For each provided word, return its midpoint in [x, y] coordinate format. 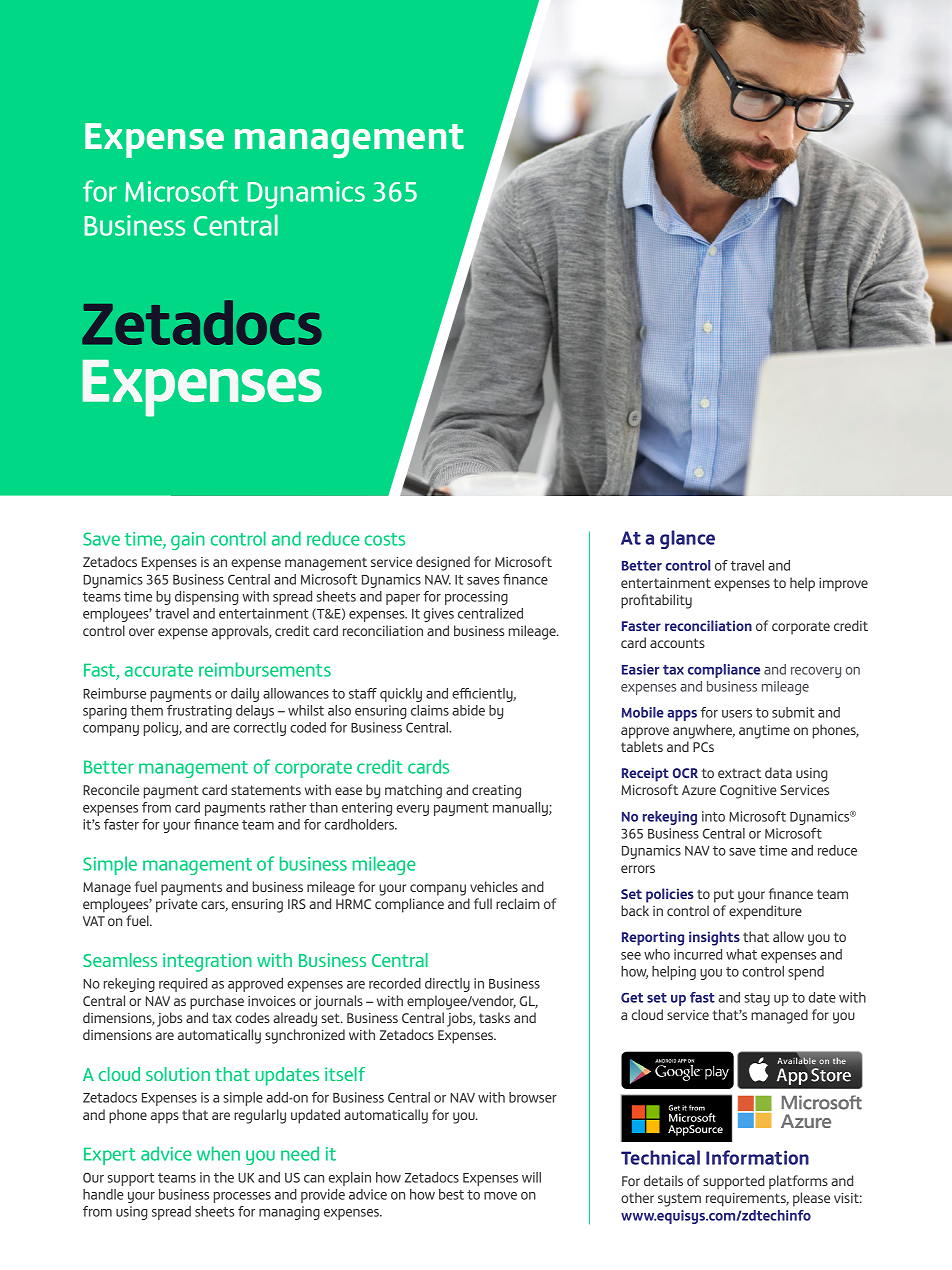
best [451, 1194]
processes [242, 1197]
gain [188, 541]
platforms [798, 1182]
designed [443, 563]
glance [687, 539]
